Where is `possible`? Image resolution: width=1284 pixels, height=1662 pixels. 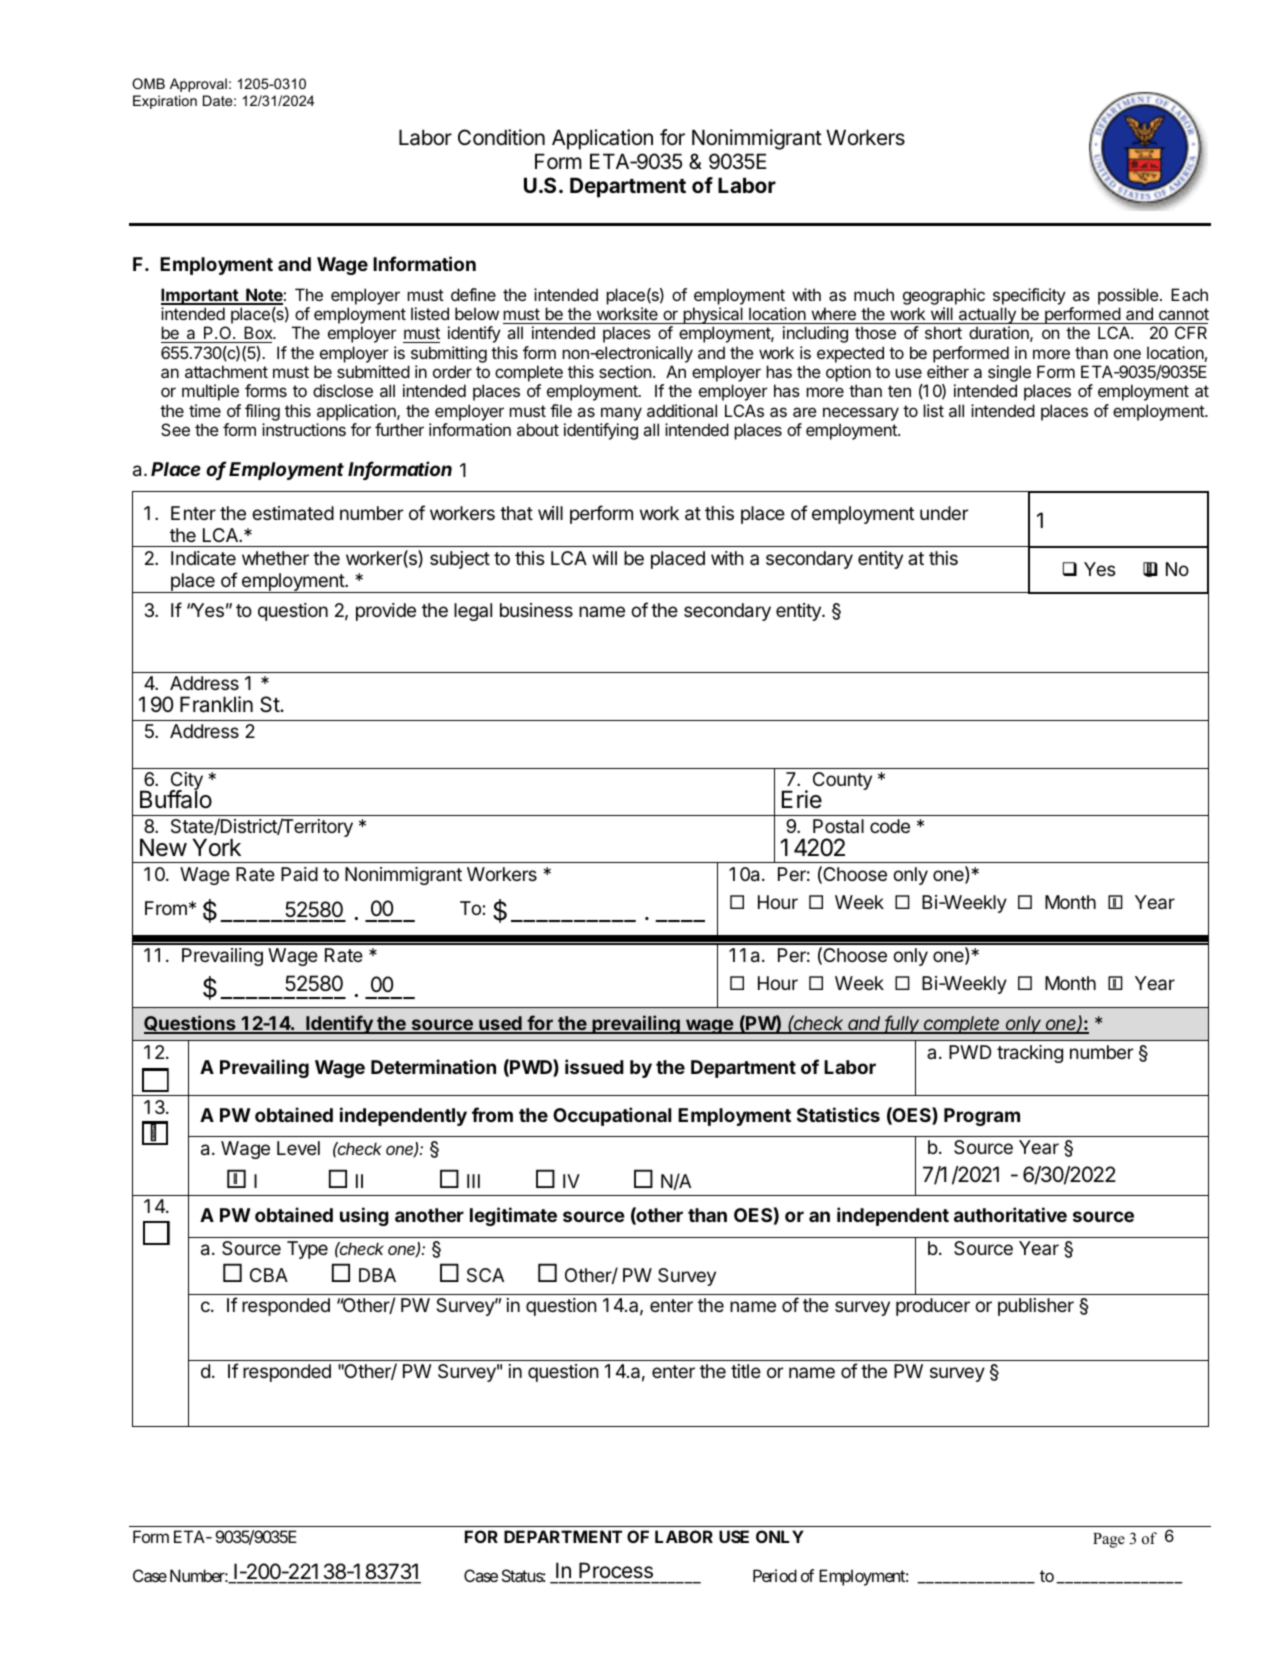
possible is located at coordinates (1128, 296).
